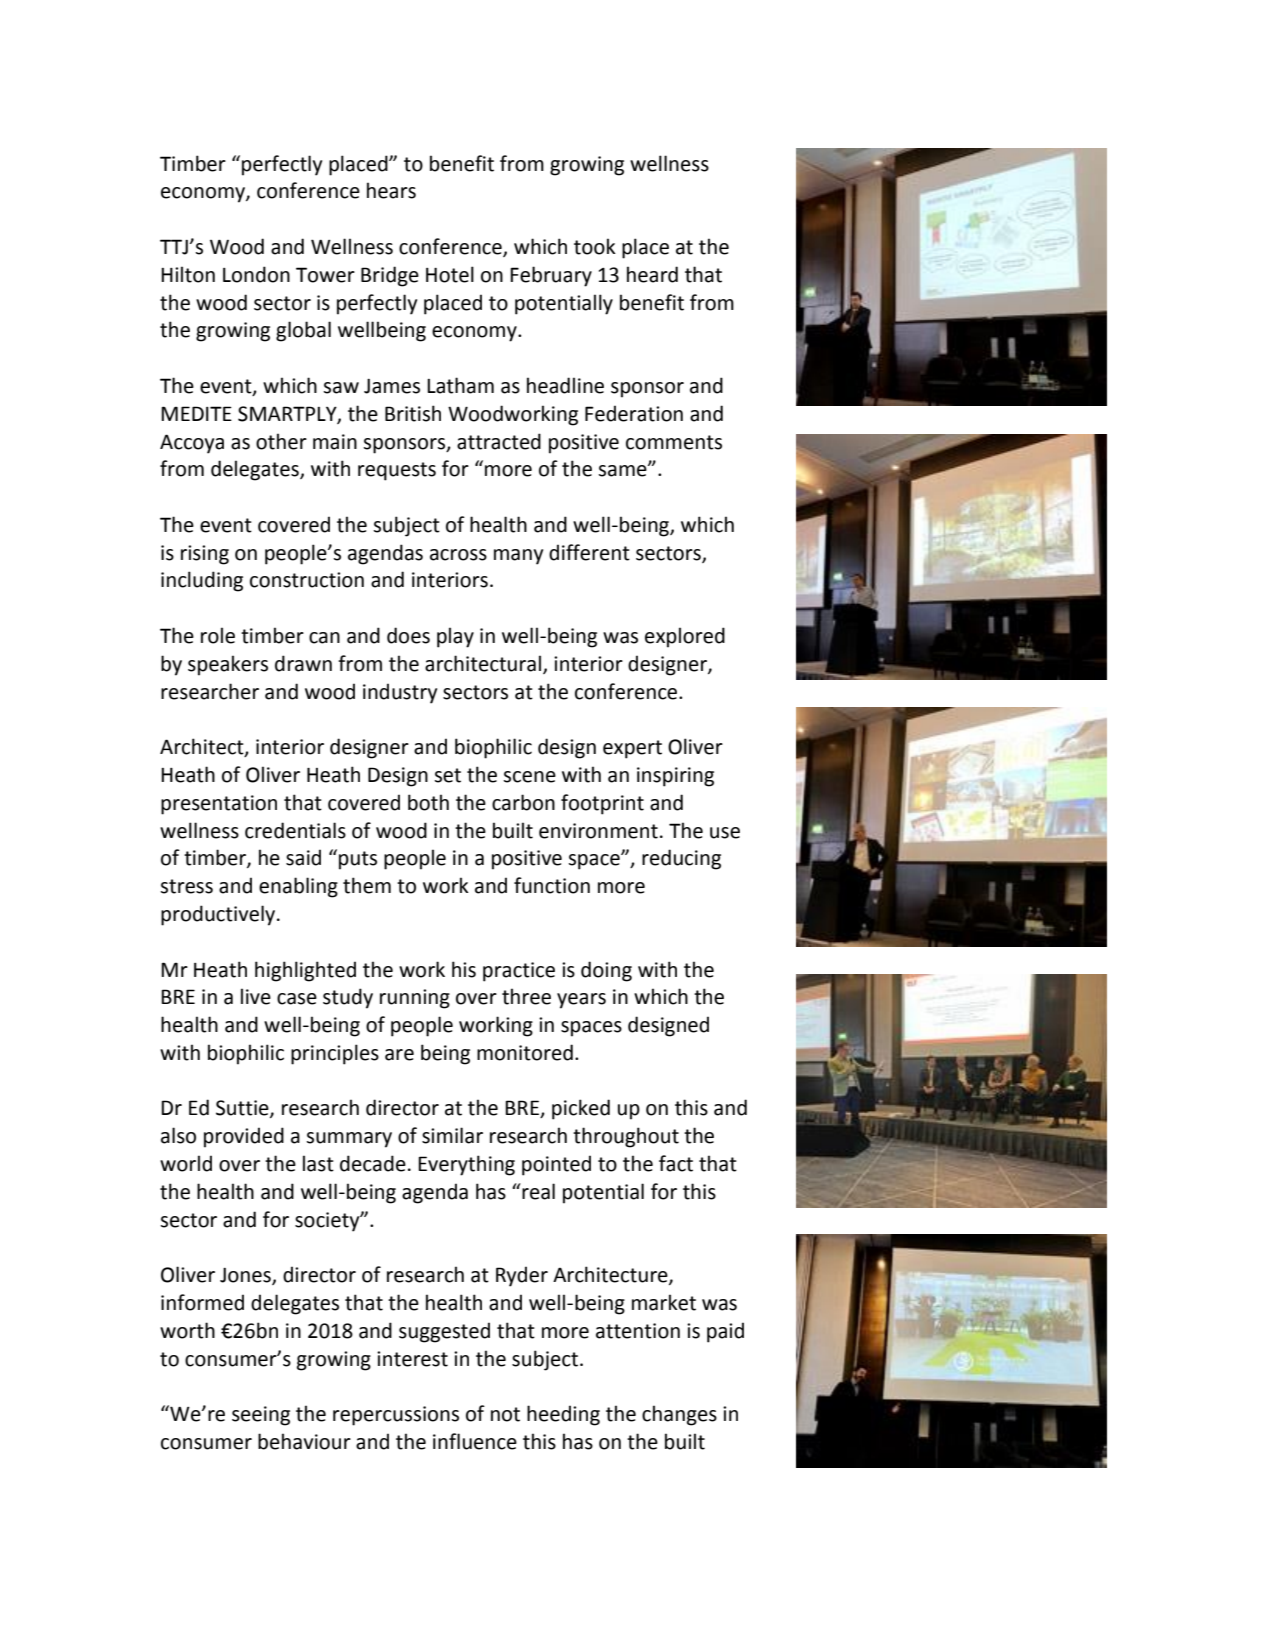  I want to click on both, so click(428, 802).
